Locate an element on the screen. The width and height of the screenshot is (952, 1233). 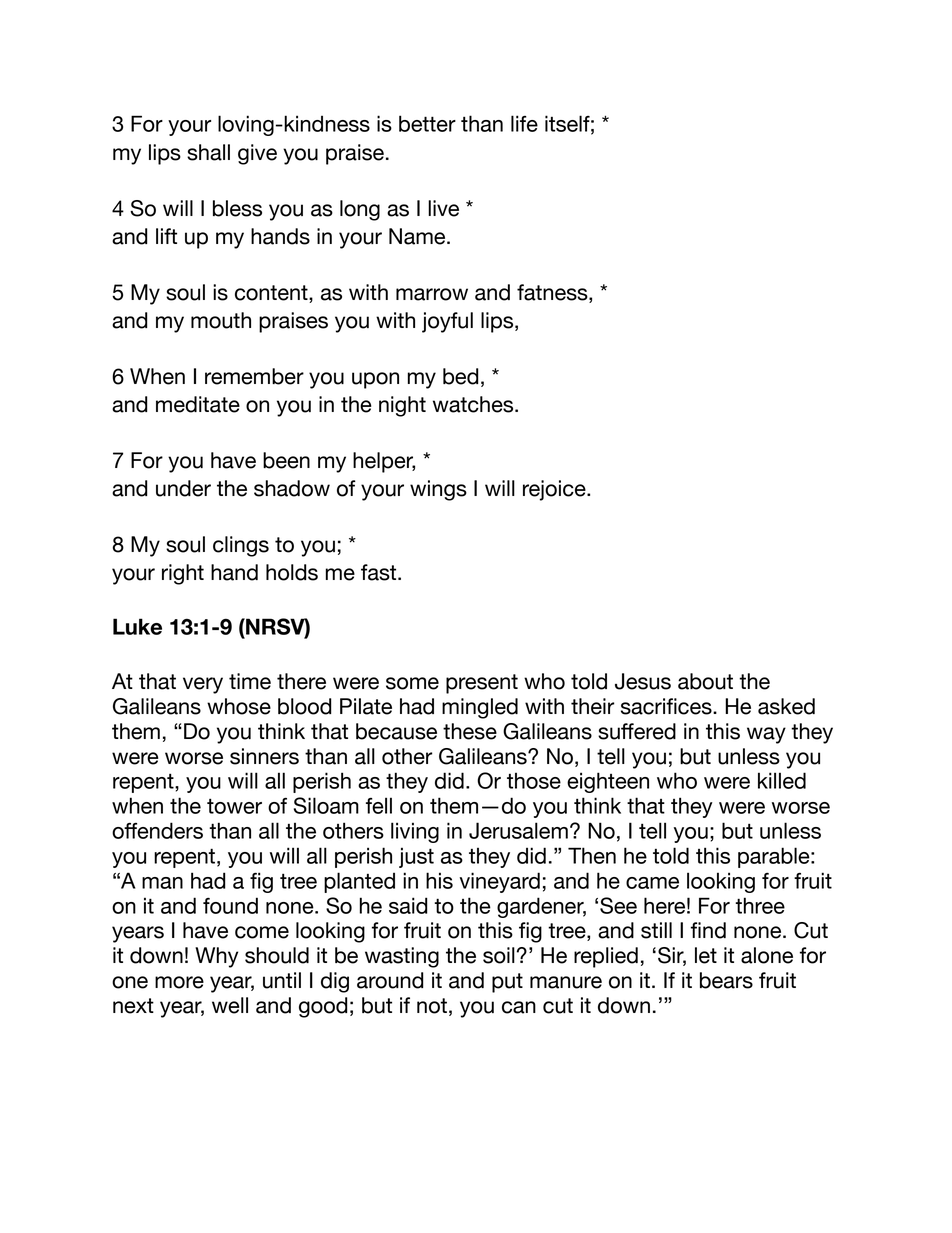
more is located at coordinates (179, 982).
